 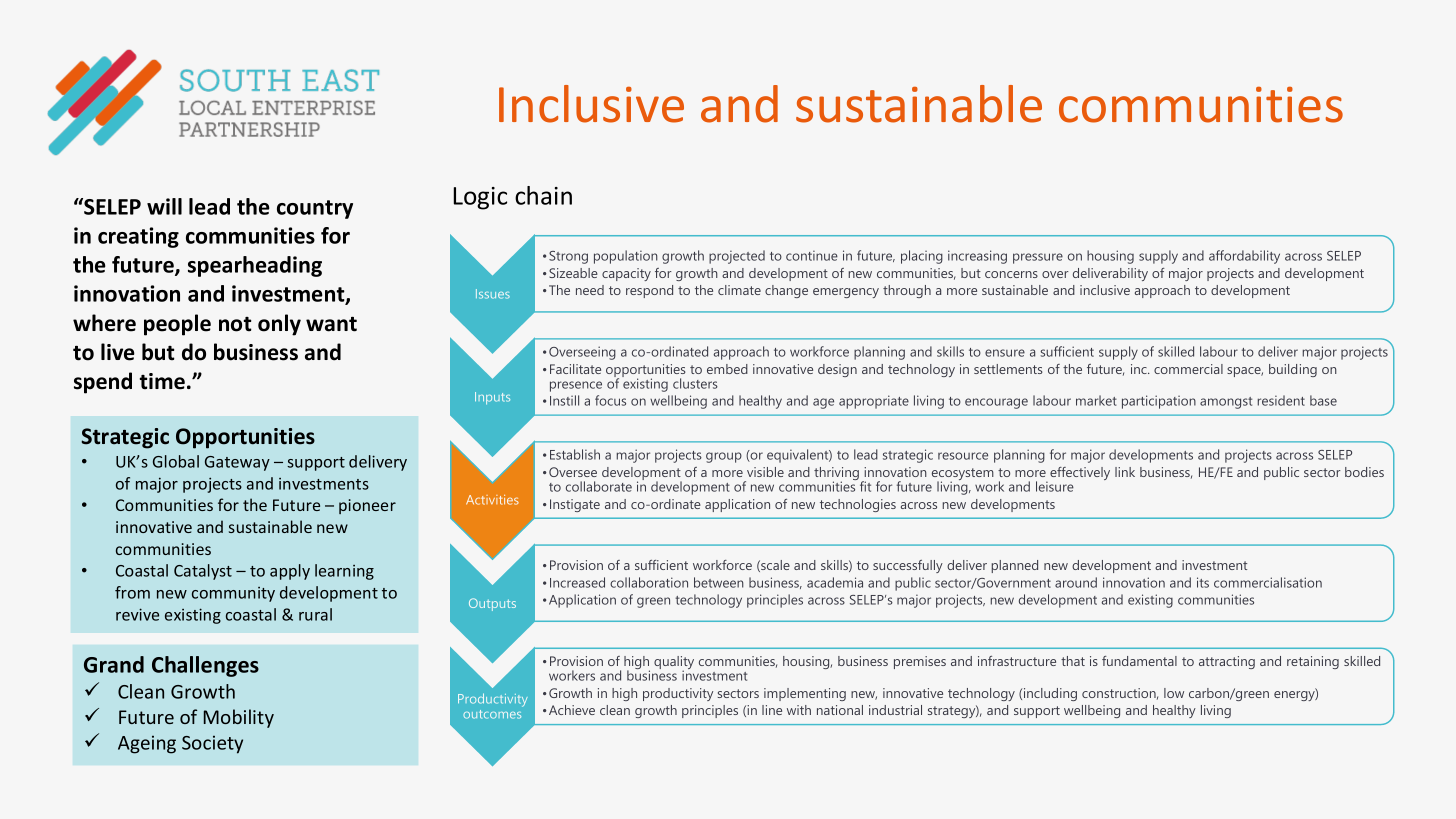 What do you see at coordinates (1203, 582) in the screenshot?
I see `its` at bounding box center [1203, 582].
